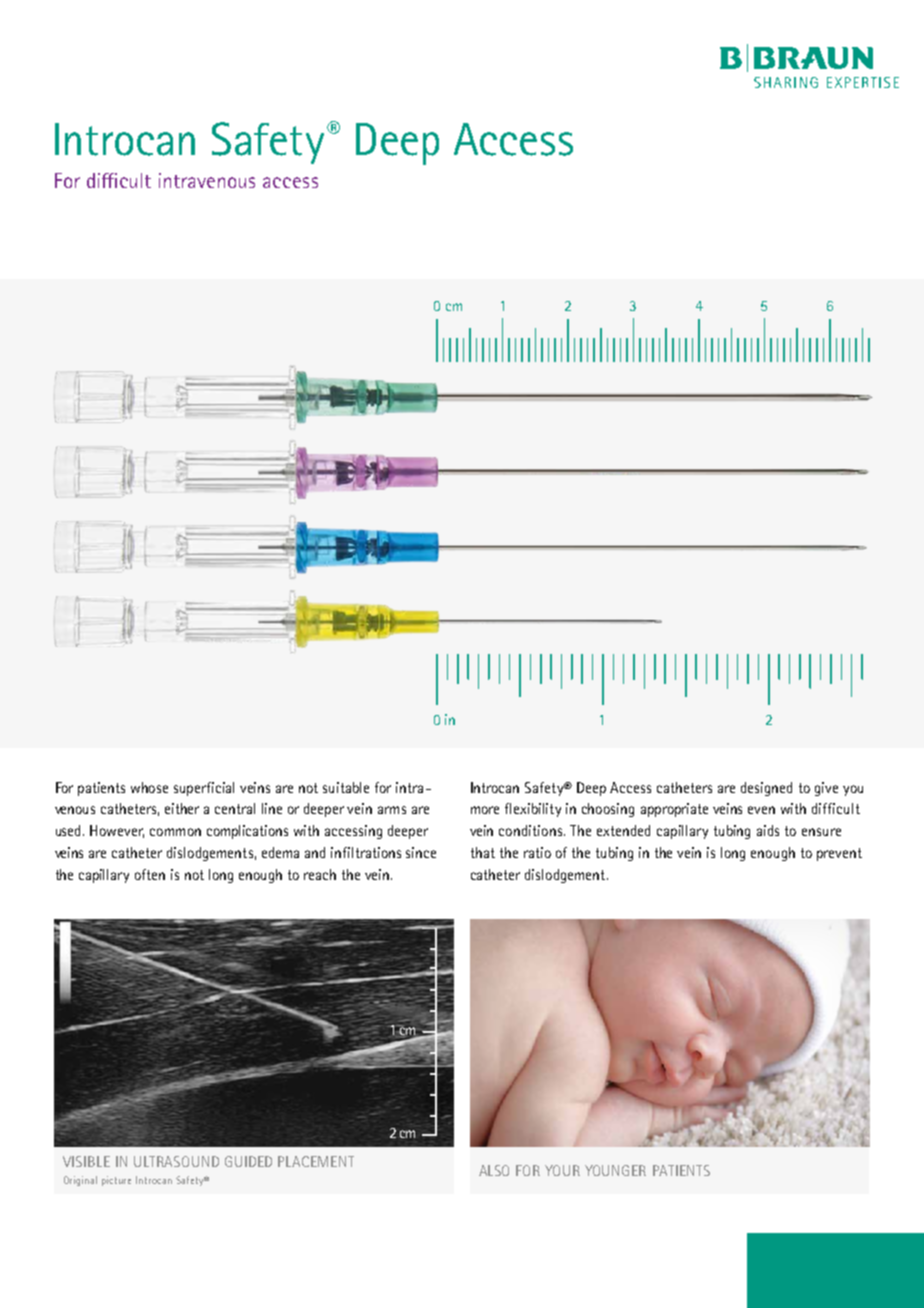  What do you see at coordinates (182, 808) in the document?
I see `either` at bounding box center [182, 808].
